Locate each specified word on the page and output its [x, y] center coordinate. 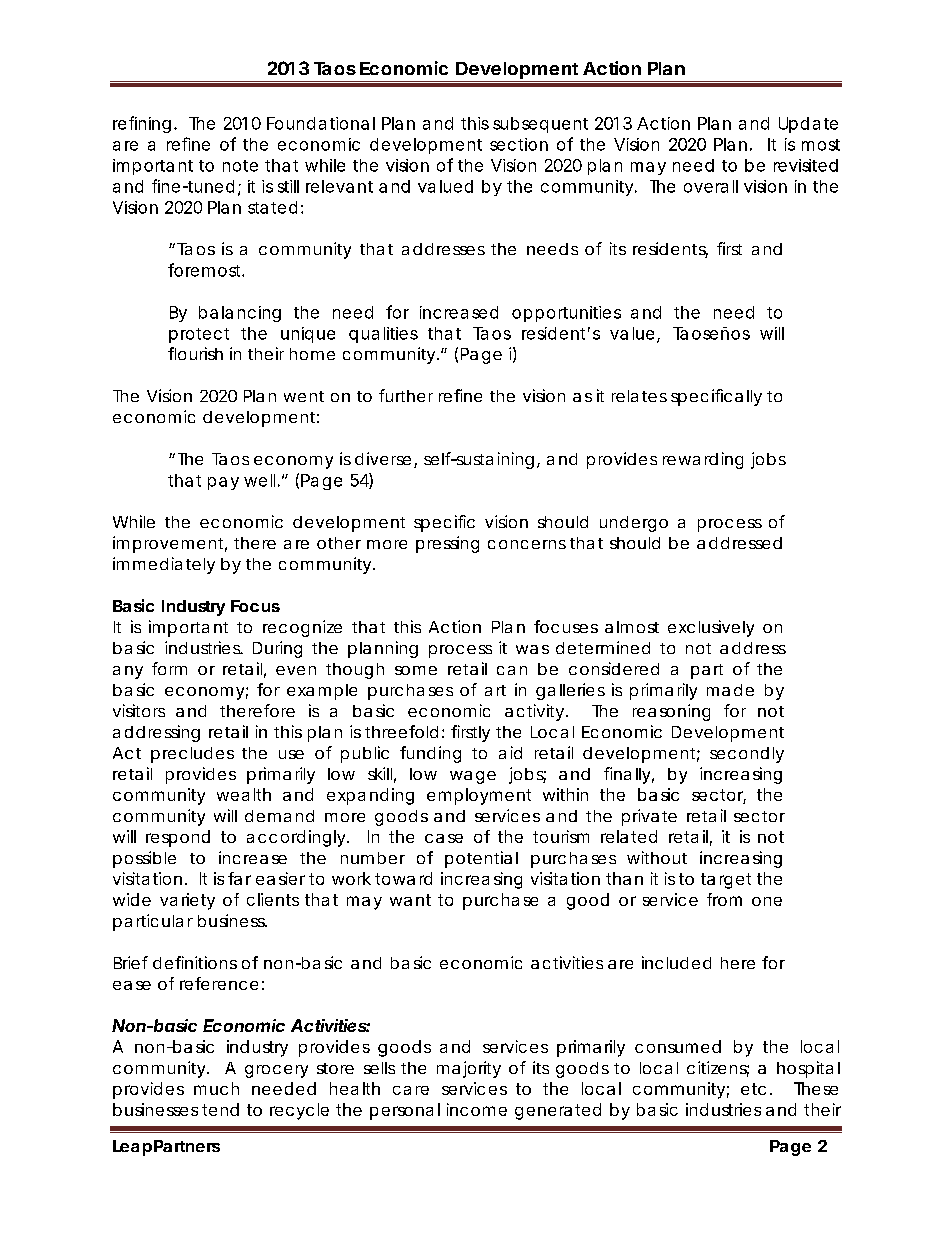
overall [711, 186]
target [726, 881]
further [406, 395]
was [532, 649]
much [216, 1088]
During [277, 649]
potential [481, 859]
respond [178, 838]
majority [469, 1069]
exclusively [711, 628]
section [519, 144]
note [240, 166]
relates [639, 396]
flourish [195, 353]
